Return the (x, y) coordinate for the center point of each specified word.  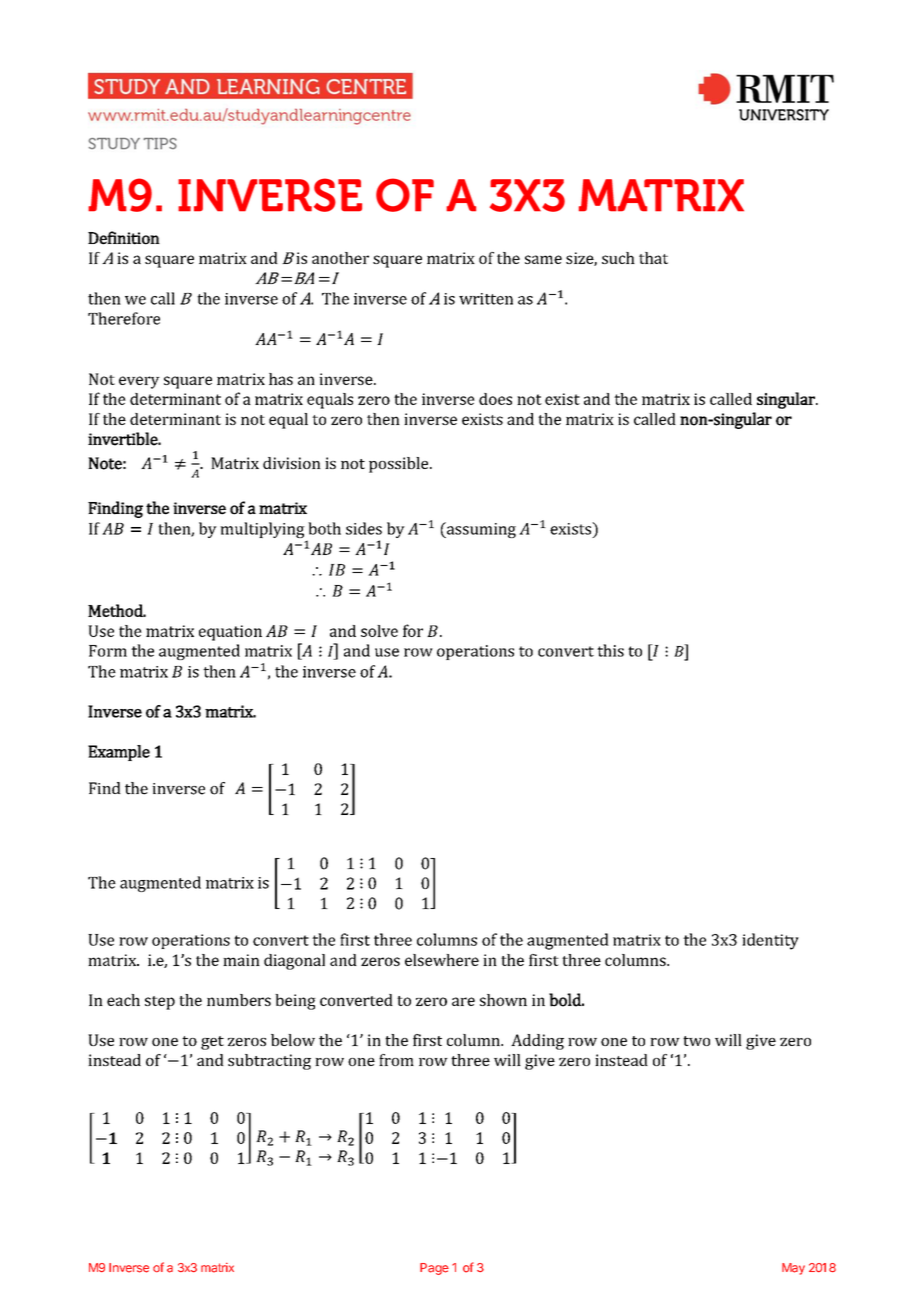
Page (434, 1269)
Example (119, 753)
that (653, 258)
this (610, 650)
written (486, 299)
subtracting (269, 1062)
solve (379, 631)
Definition (124, 238)
